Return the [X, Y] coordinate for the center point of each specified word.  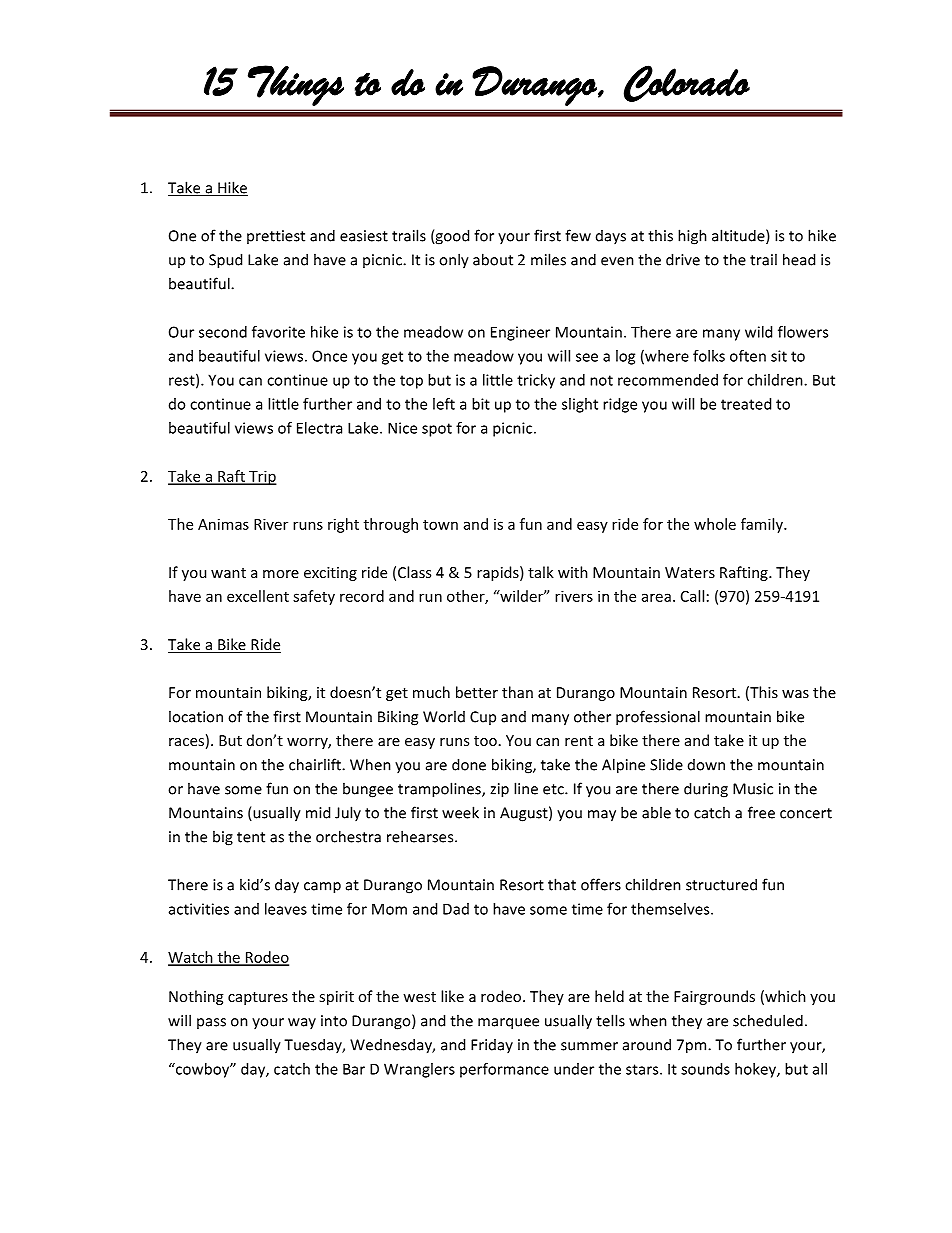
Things [296, 85]
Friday [492, 1046]
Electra [319, 428]
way [302, 1023]
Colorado [687, 83]
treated [746, 404]
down [706, 765]
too [485, 741]
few [578, 235]
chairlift [316, 764]
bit [481, 404]
